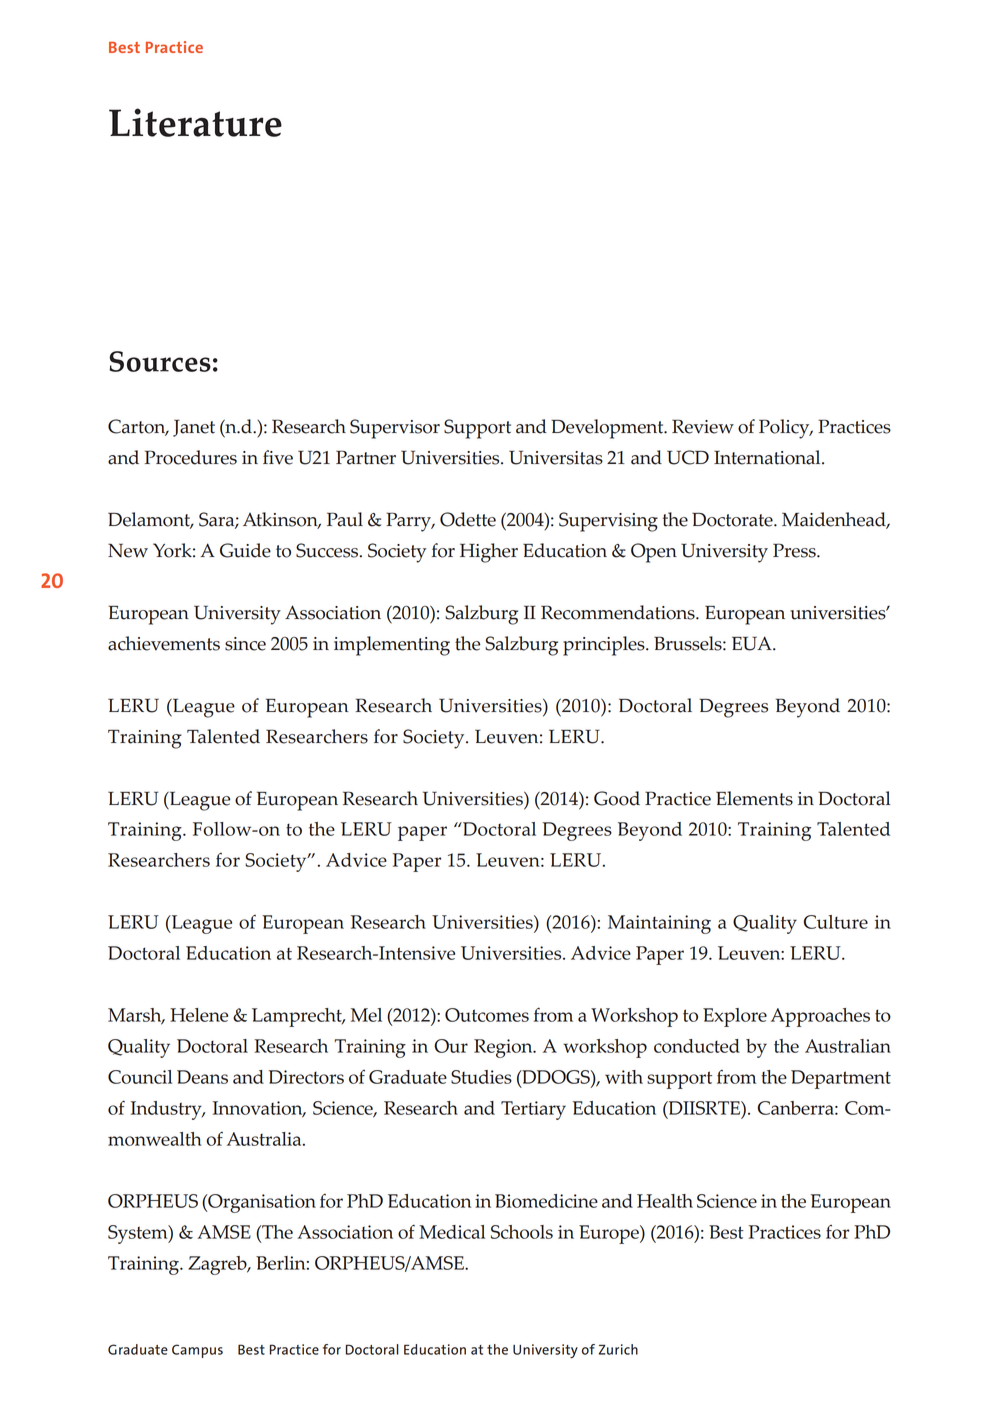  I want to click on Policy, so click(785, 429).
